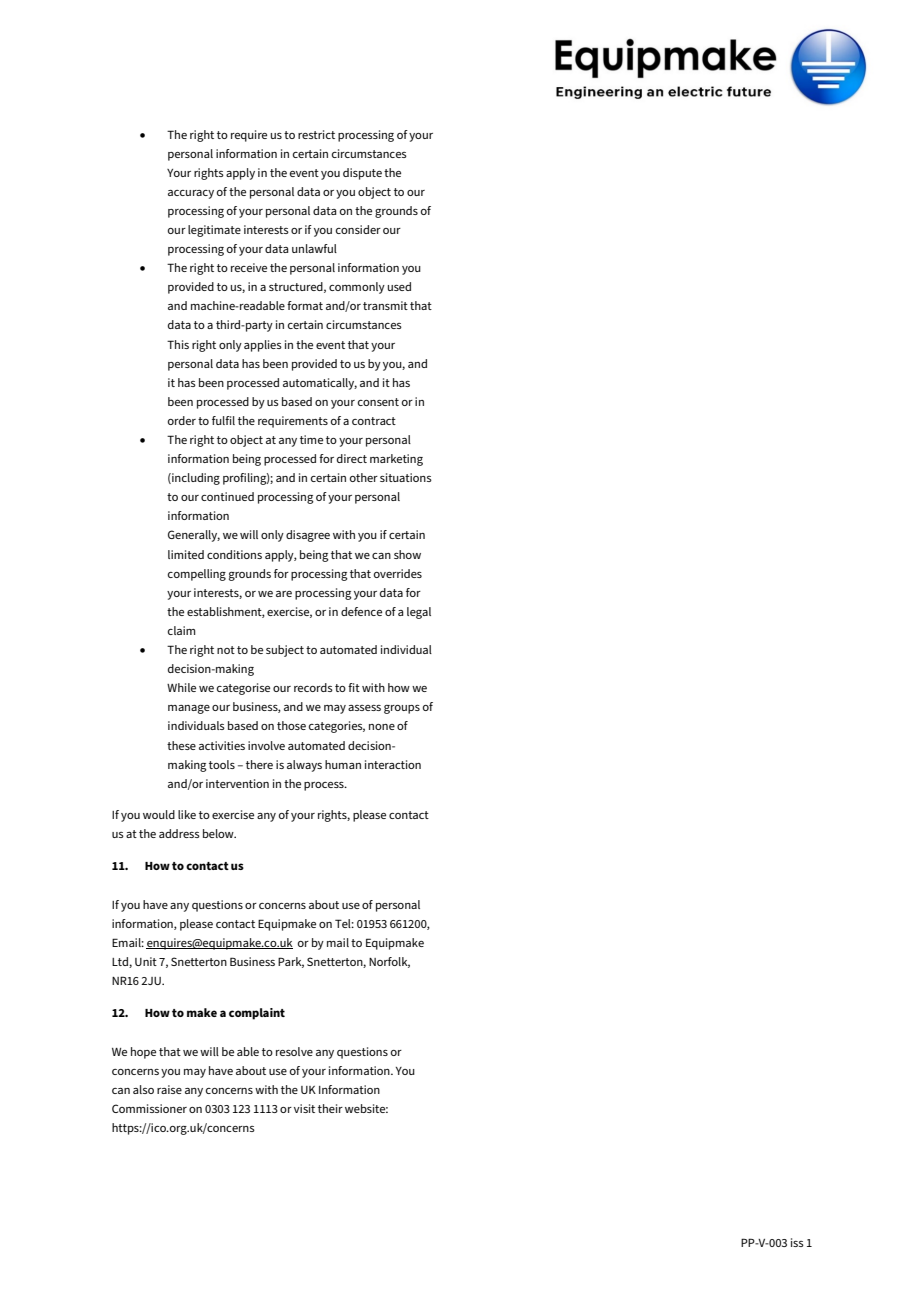 The height and width of the screenshot is (1308, 924). Describe the element at coordinates (311, 439) in the screenshot. I see `time` at that location.
